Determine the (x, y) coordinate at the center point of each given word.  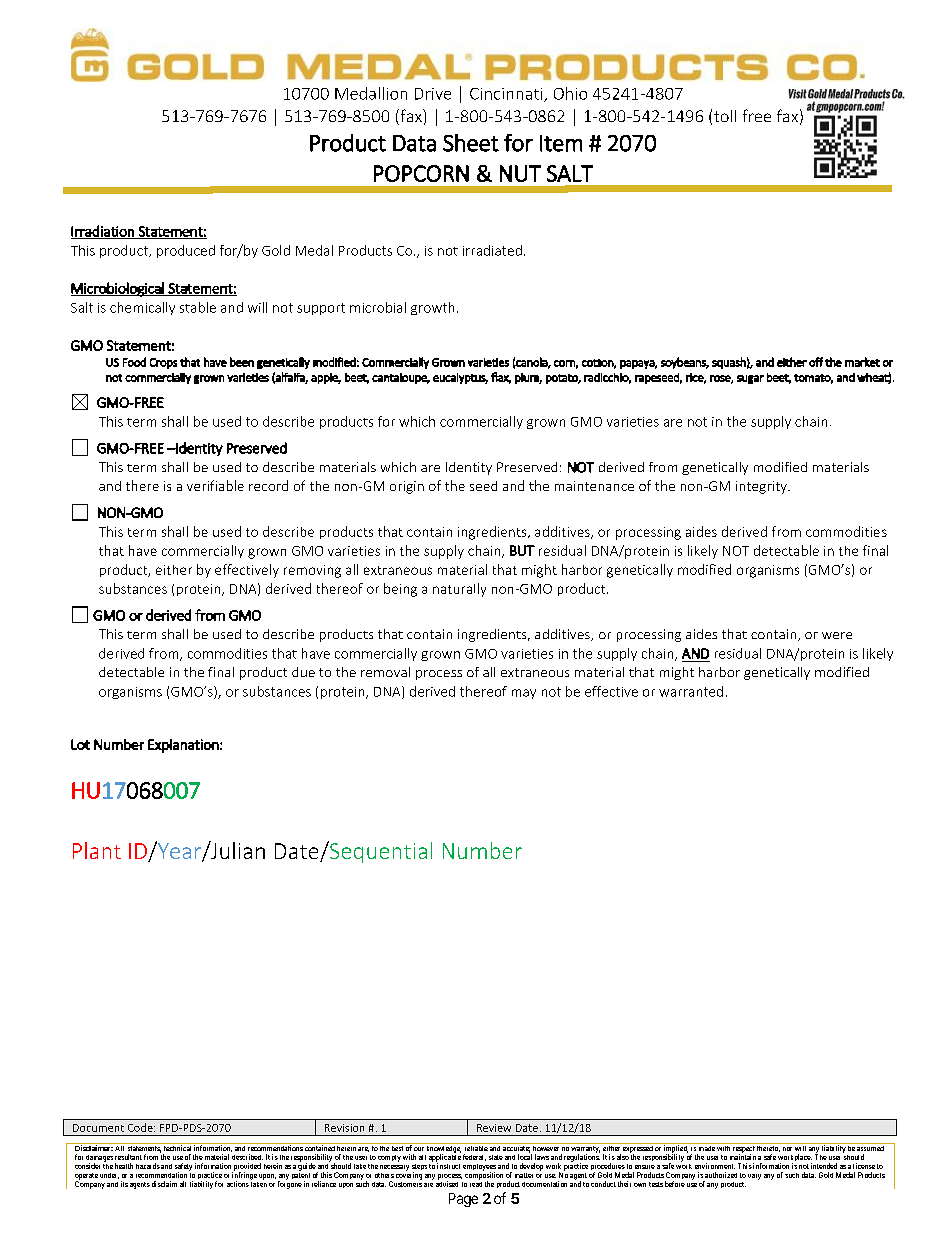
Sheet (471, 143)
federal (474, 1157)
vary (754, 1177)
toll (725, 116)
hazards (148, 1166)
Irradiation (103, 232)
